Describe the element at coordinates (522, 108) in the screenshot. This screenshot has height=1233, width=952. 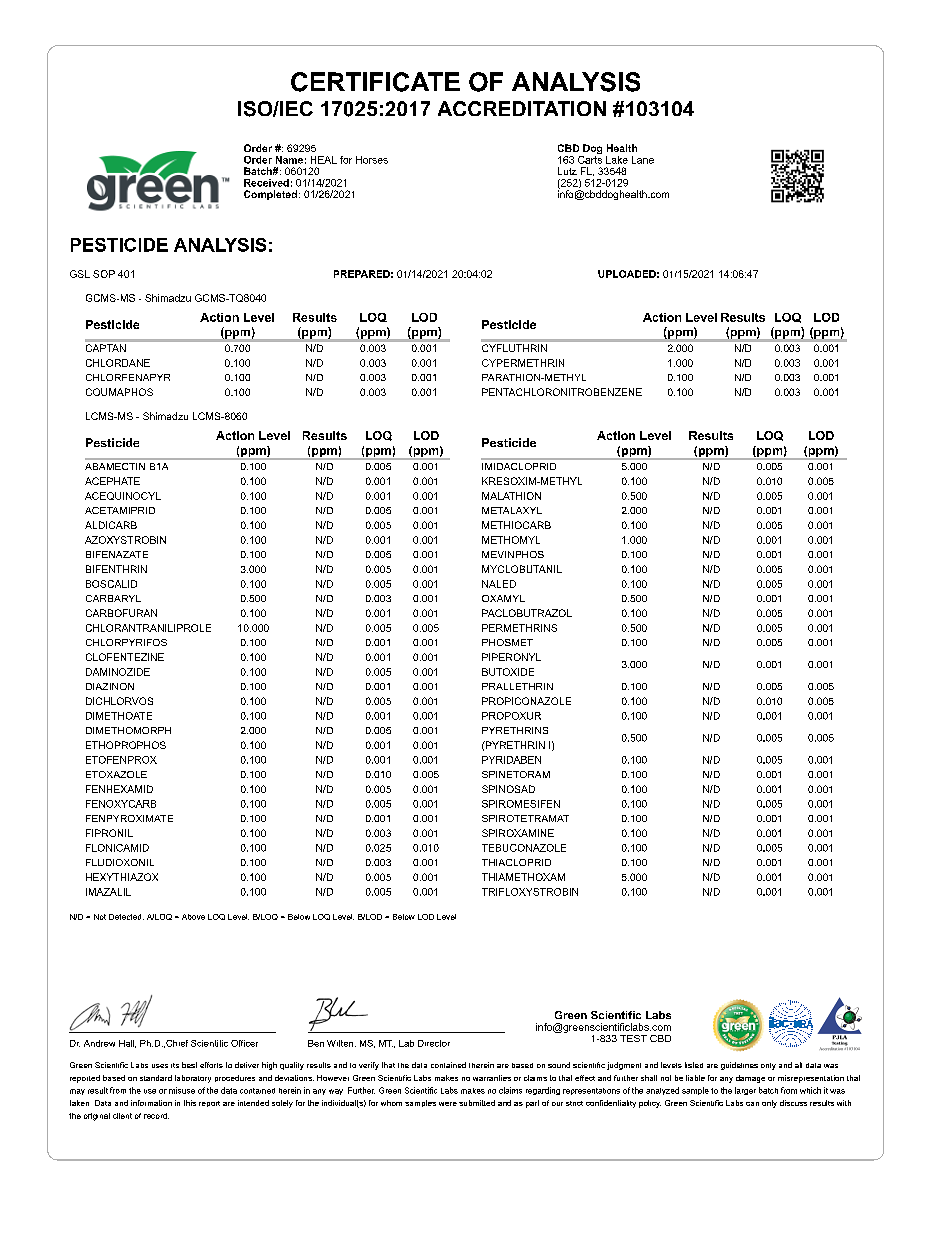
I see `ACCREDITATION` at that location.
